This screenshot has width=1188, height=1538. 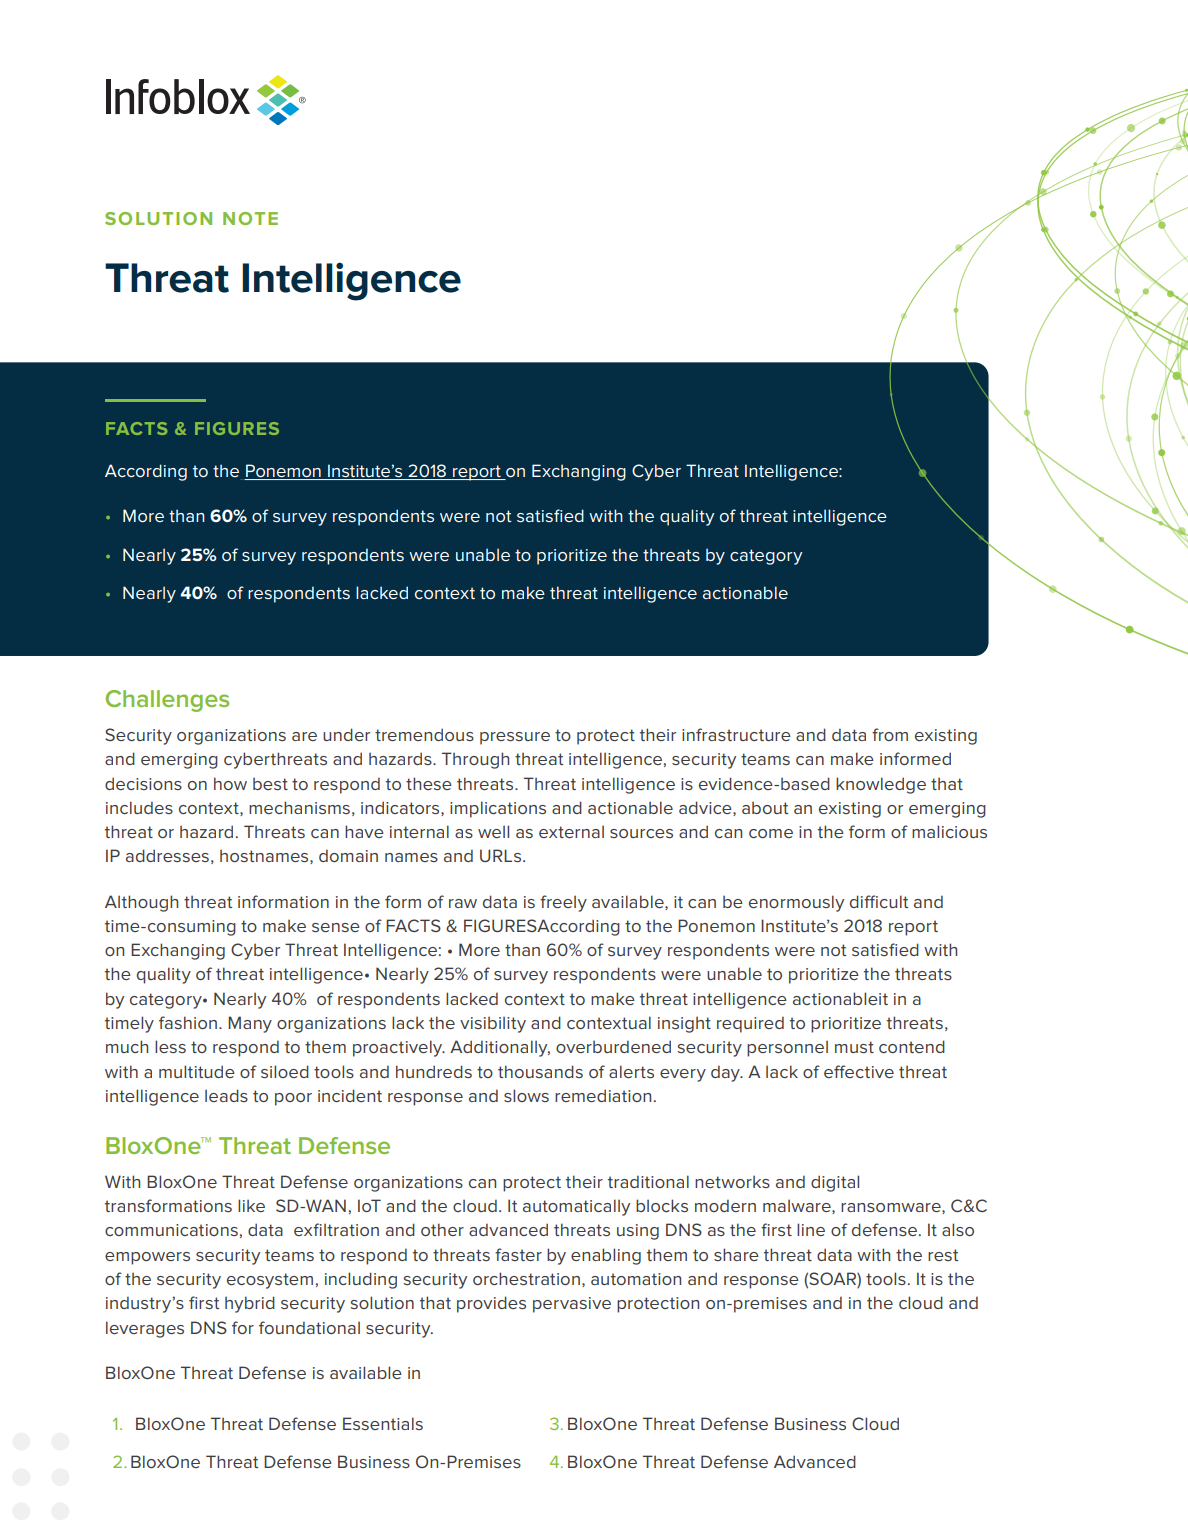 What do you see at coordinates (141, 903) in the screenshot?
I see `Although` at bounding box center [141, 903].
